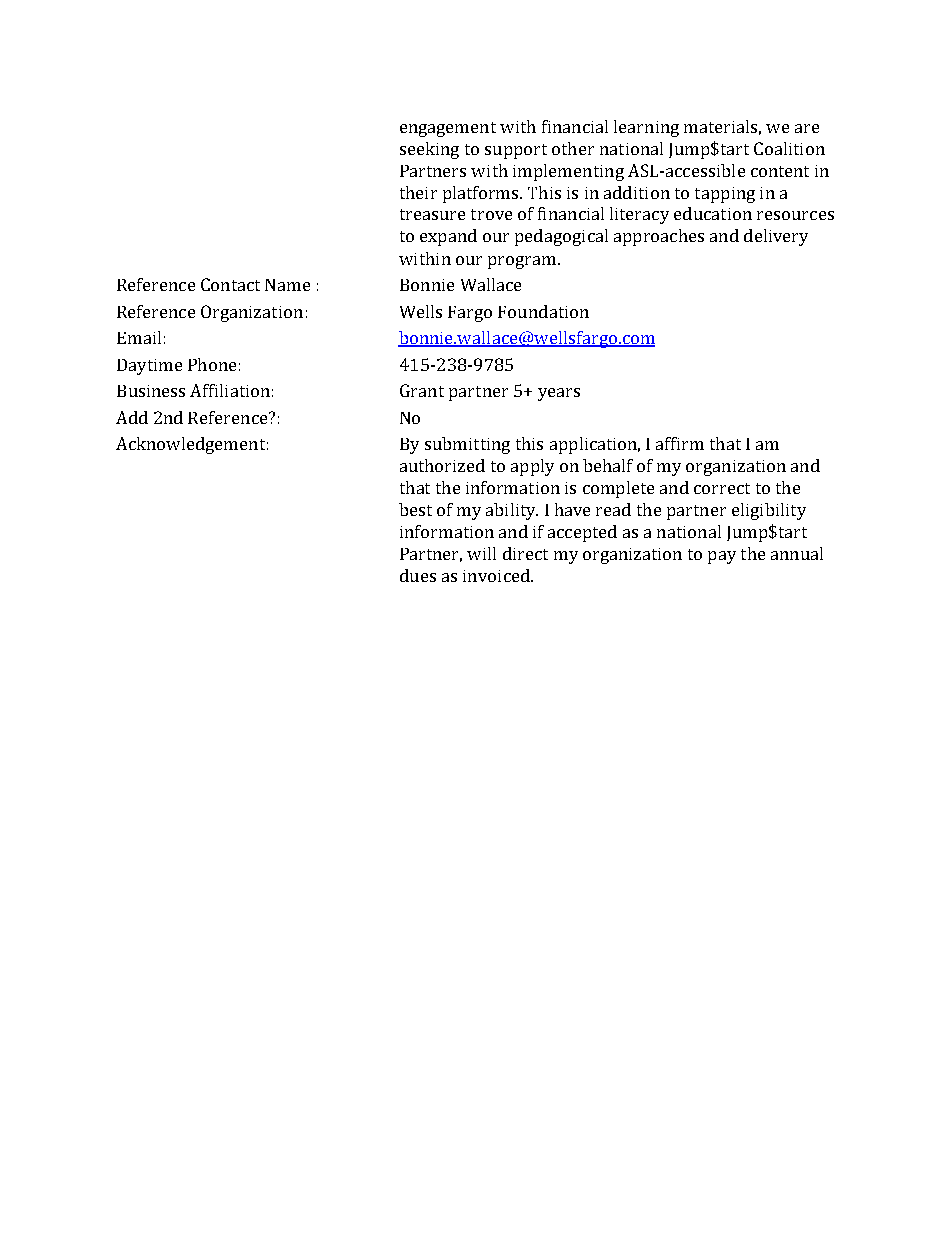 The height and width of the document is (1233, 952). Describe the element at coordinates (789, 148) in the document. I see `Coalition` at that location.
